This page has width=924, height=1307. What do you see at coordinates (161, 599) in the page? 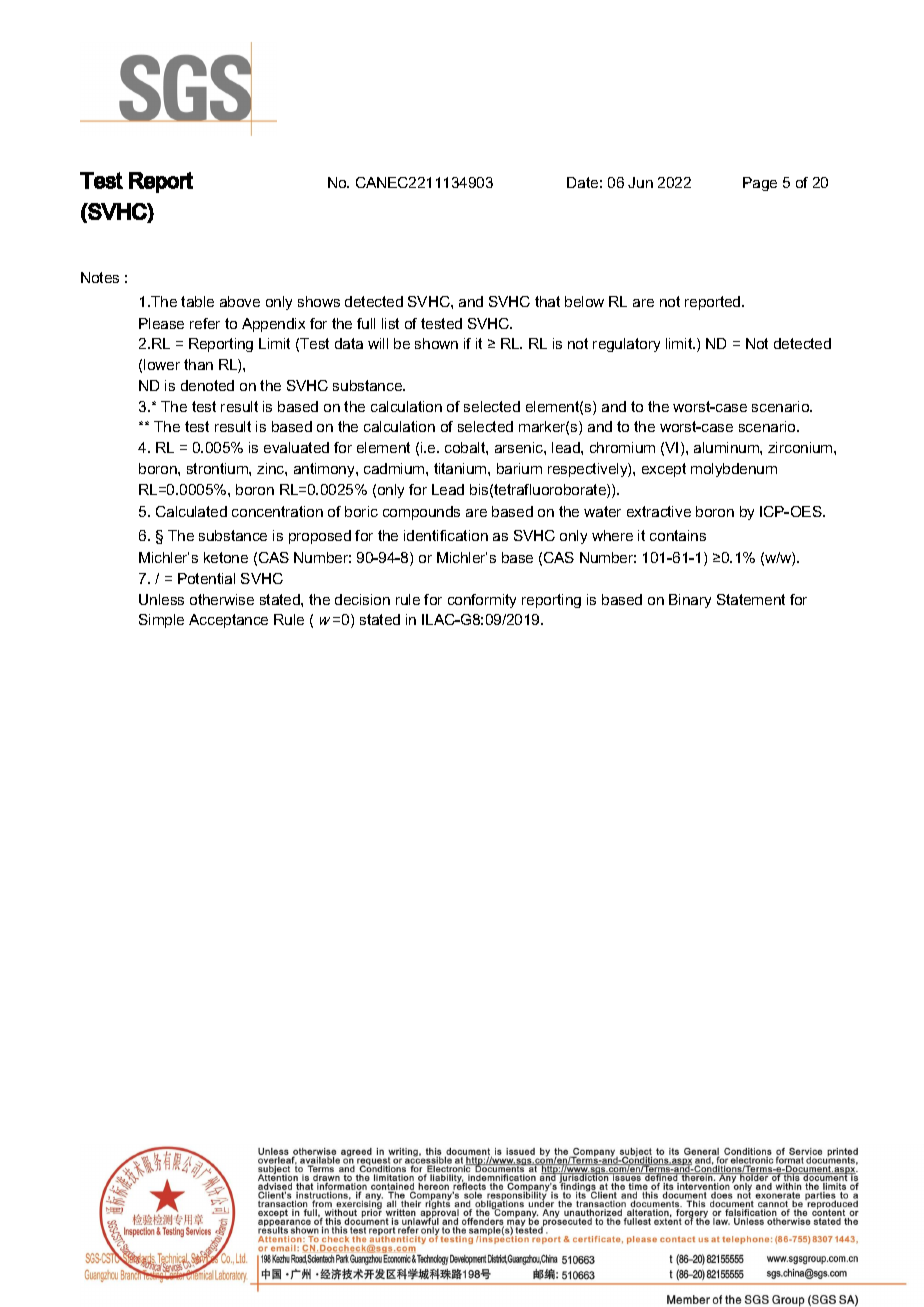
I see `Unless` at bounding box center [161, 599].
